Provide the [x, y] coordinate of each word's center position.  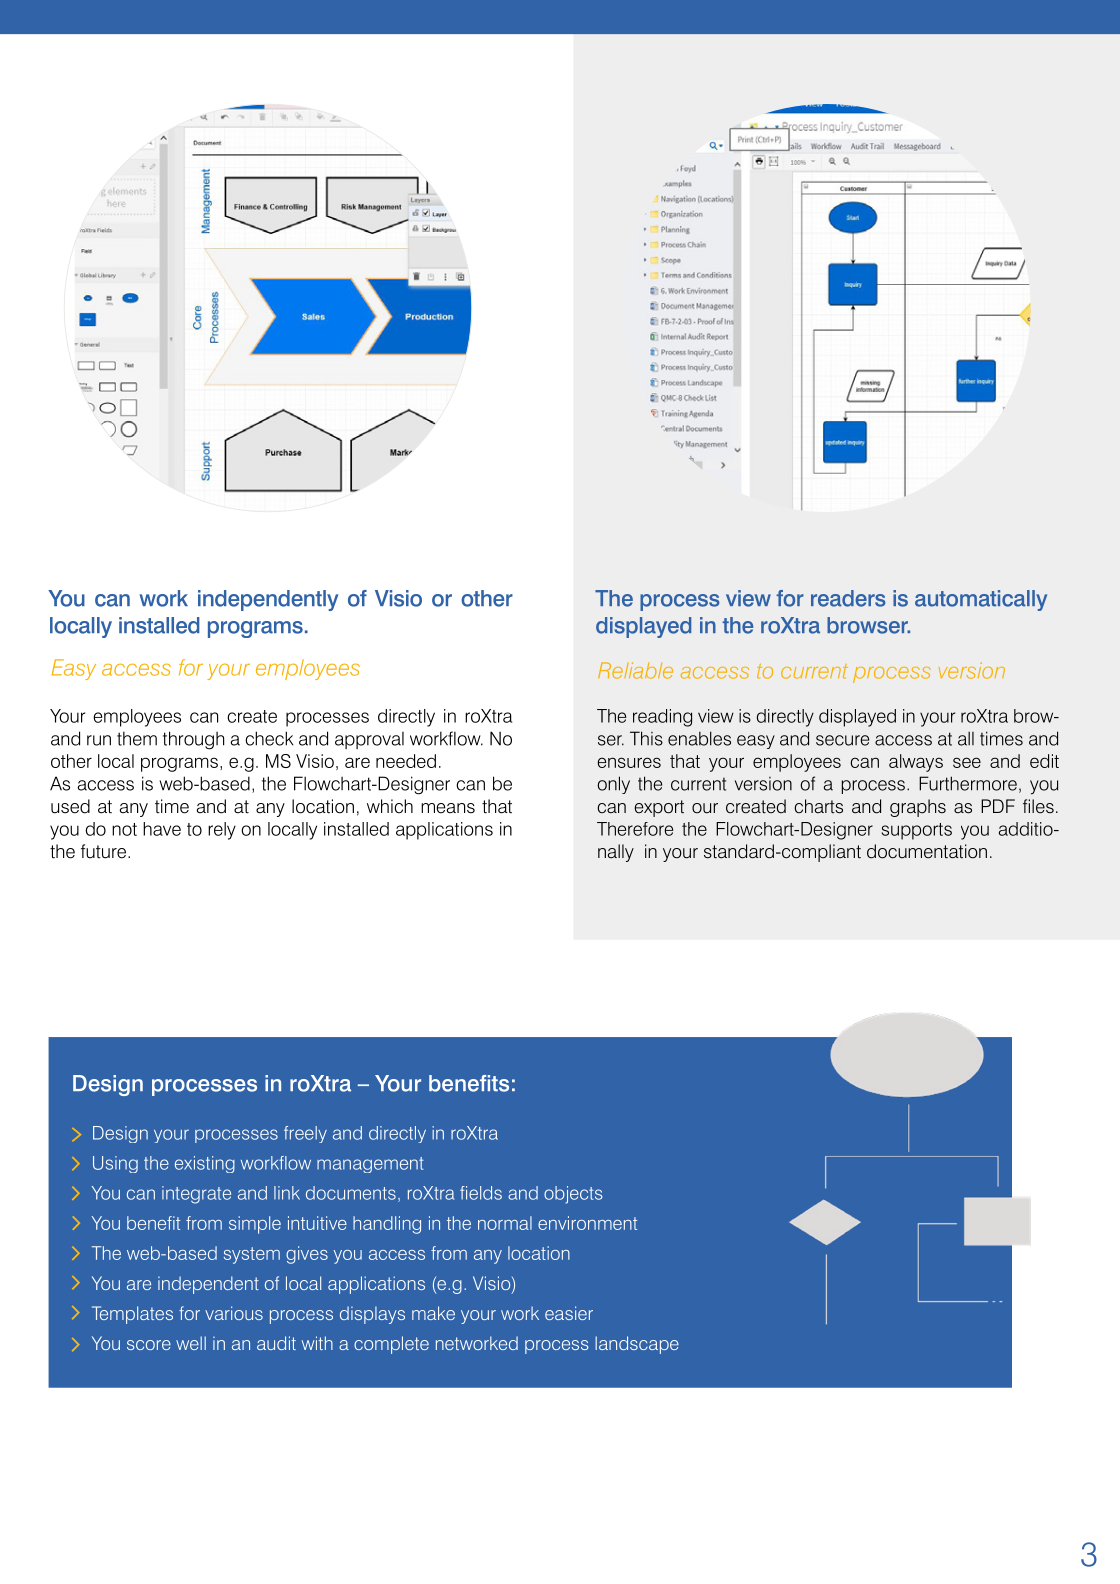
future [103, 851]
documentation [927, 851]
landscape [637, 1345]
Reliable [635, 670]
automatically [981, 600]
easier [569, 1313]
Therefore [635, 829]
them [137, 738]
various [234, 1313]
